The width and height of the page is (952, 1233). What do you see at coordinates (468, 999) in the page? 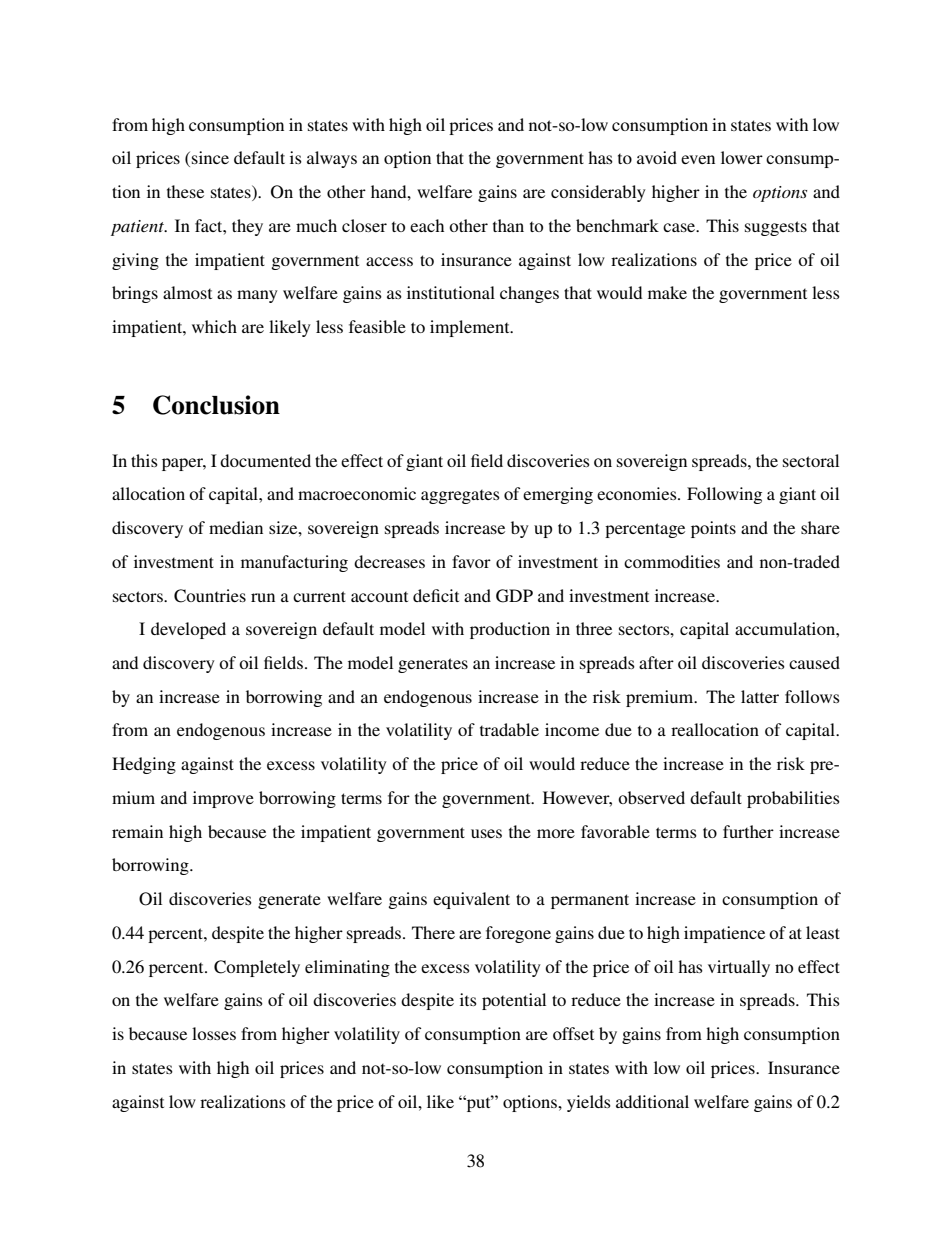
I see `its` at bounding box center [468, 999].
